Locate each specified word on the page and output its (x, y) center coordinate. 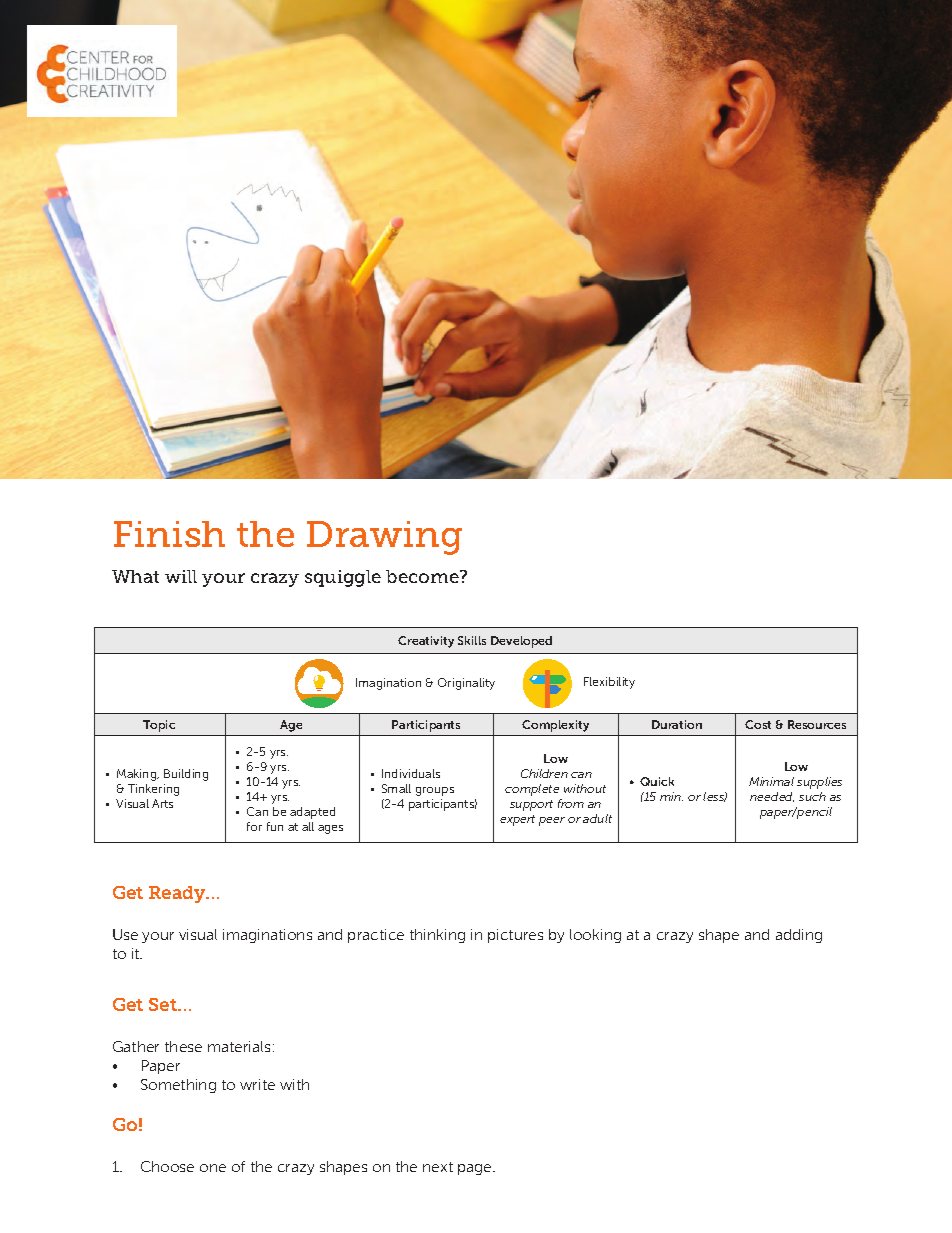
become (423, 576)
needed (772, 797)
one (213, 1168)
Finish (169, 534)
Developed (521, 642)
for (254, 826)
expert (517, 820)
